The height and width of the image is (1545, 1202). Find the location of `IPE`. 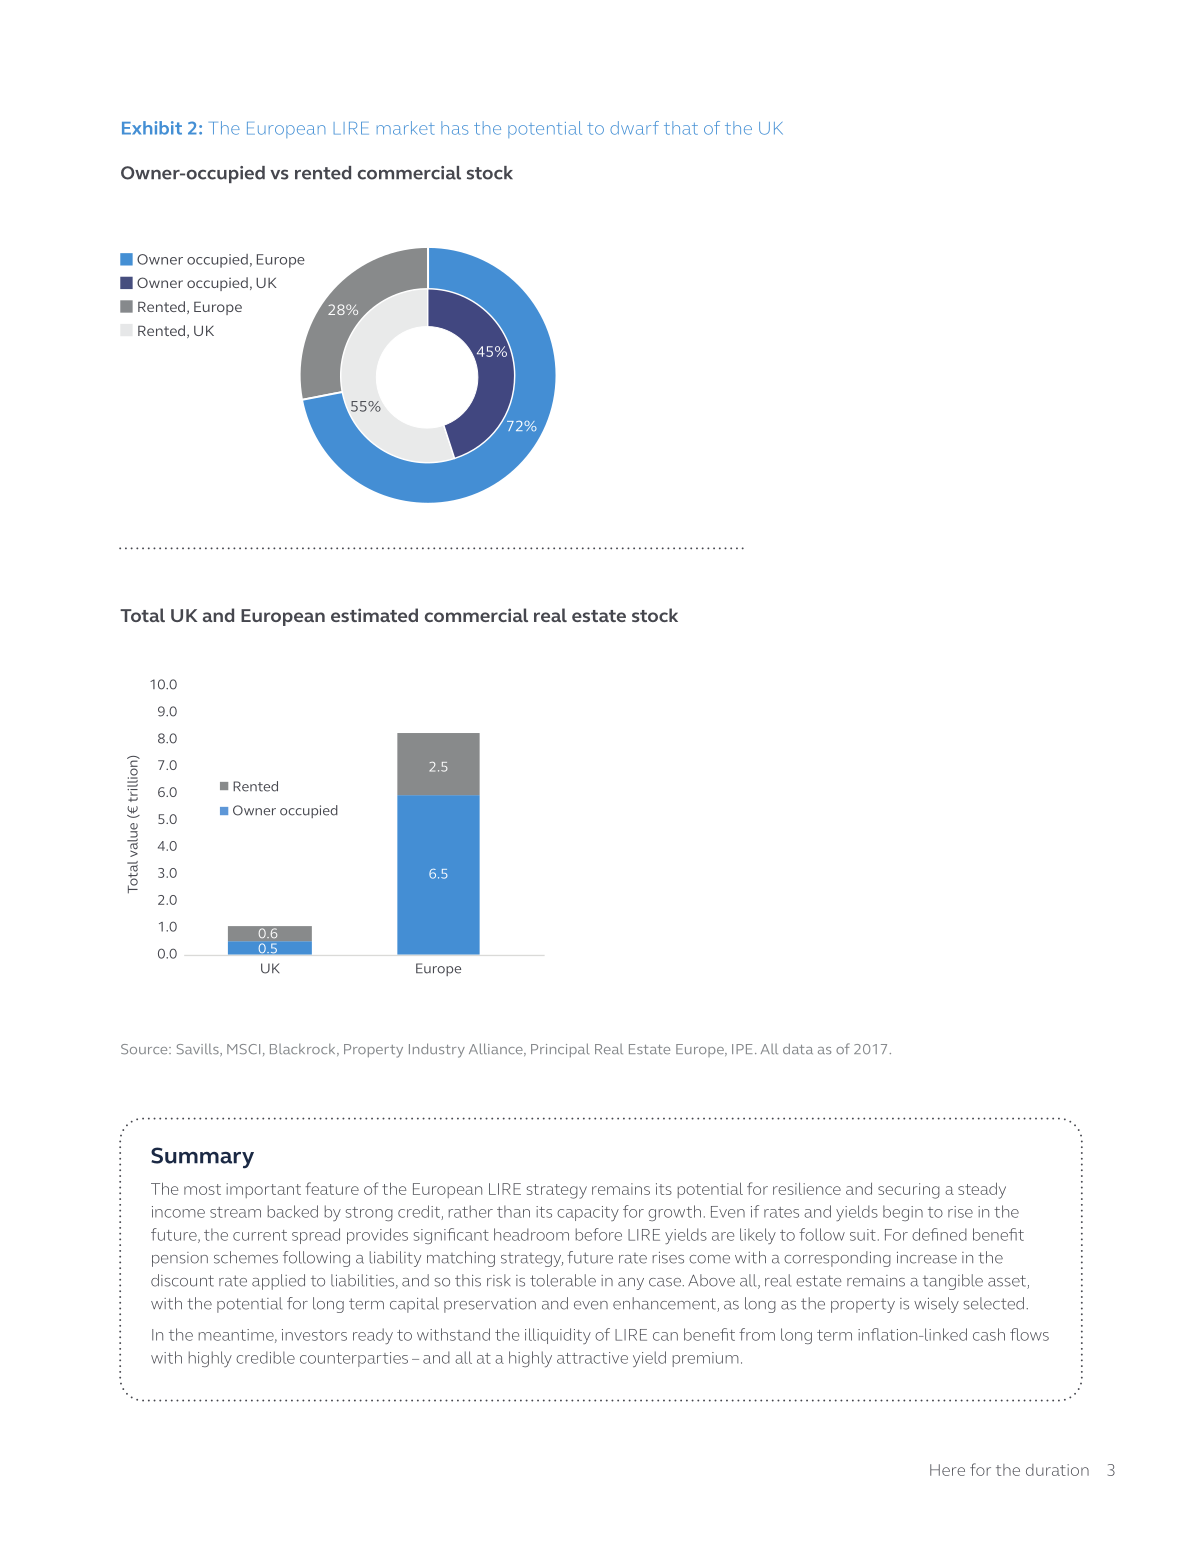

IPE is located at coordinates (742, 1049).
